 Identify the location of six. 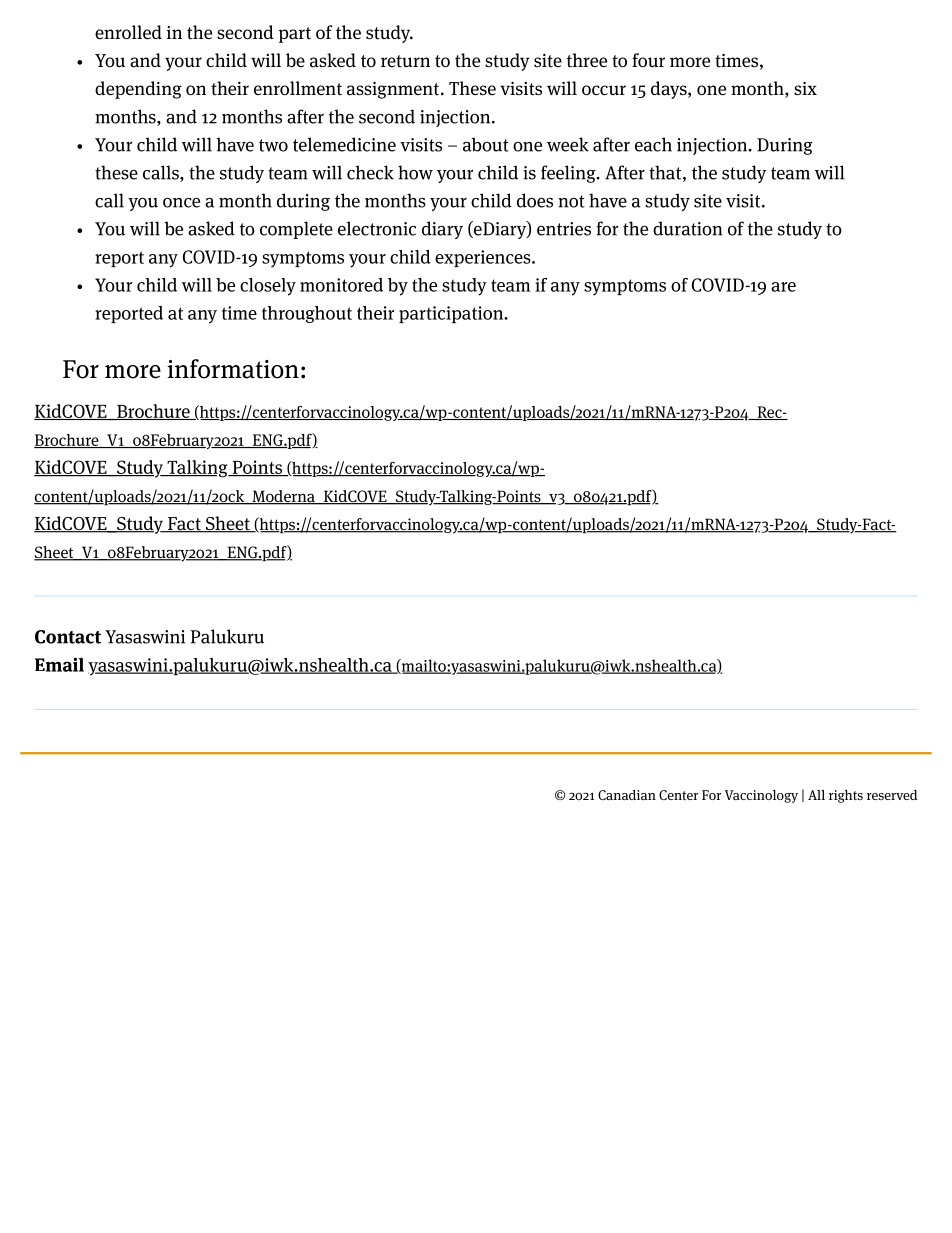
(805, 89).
